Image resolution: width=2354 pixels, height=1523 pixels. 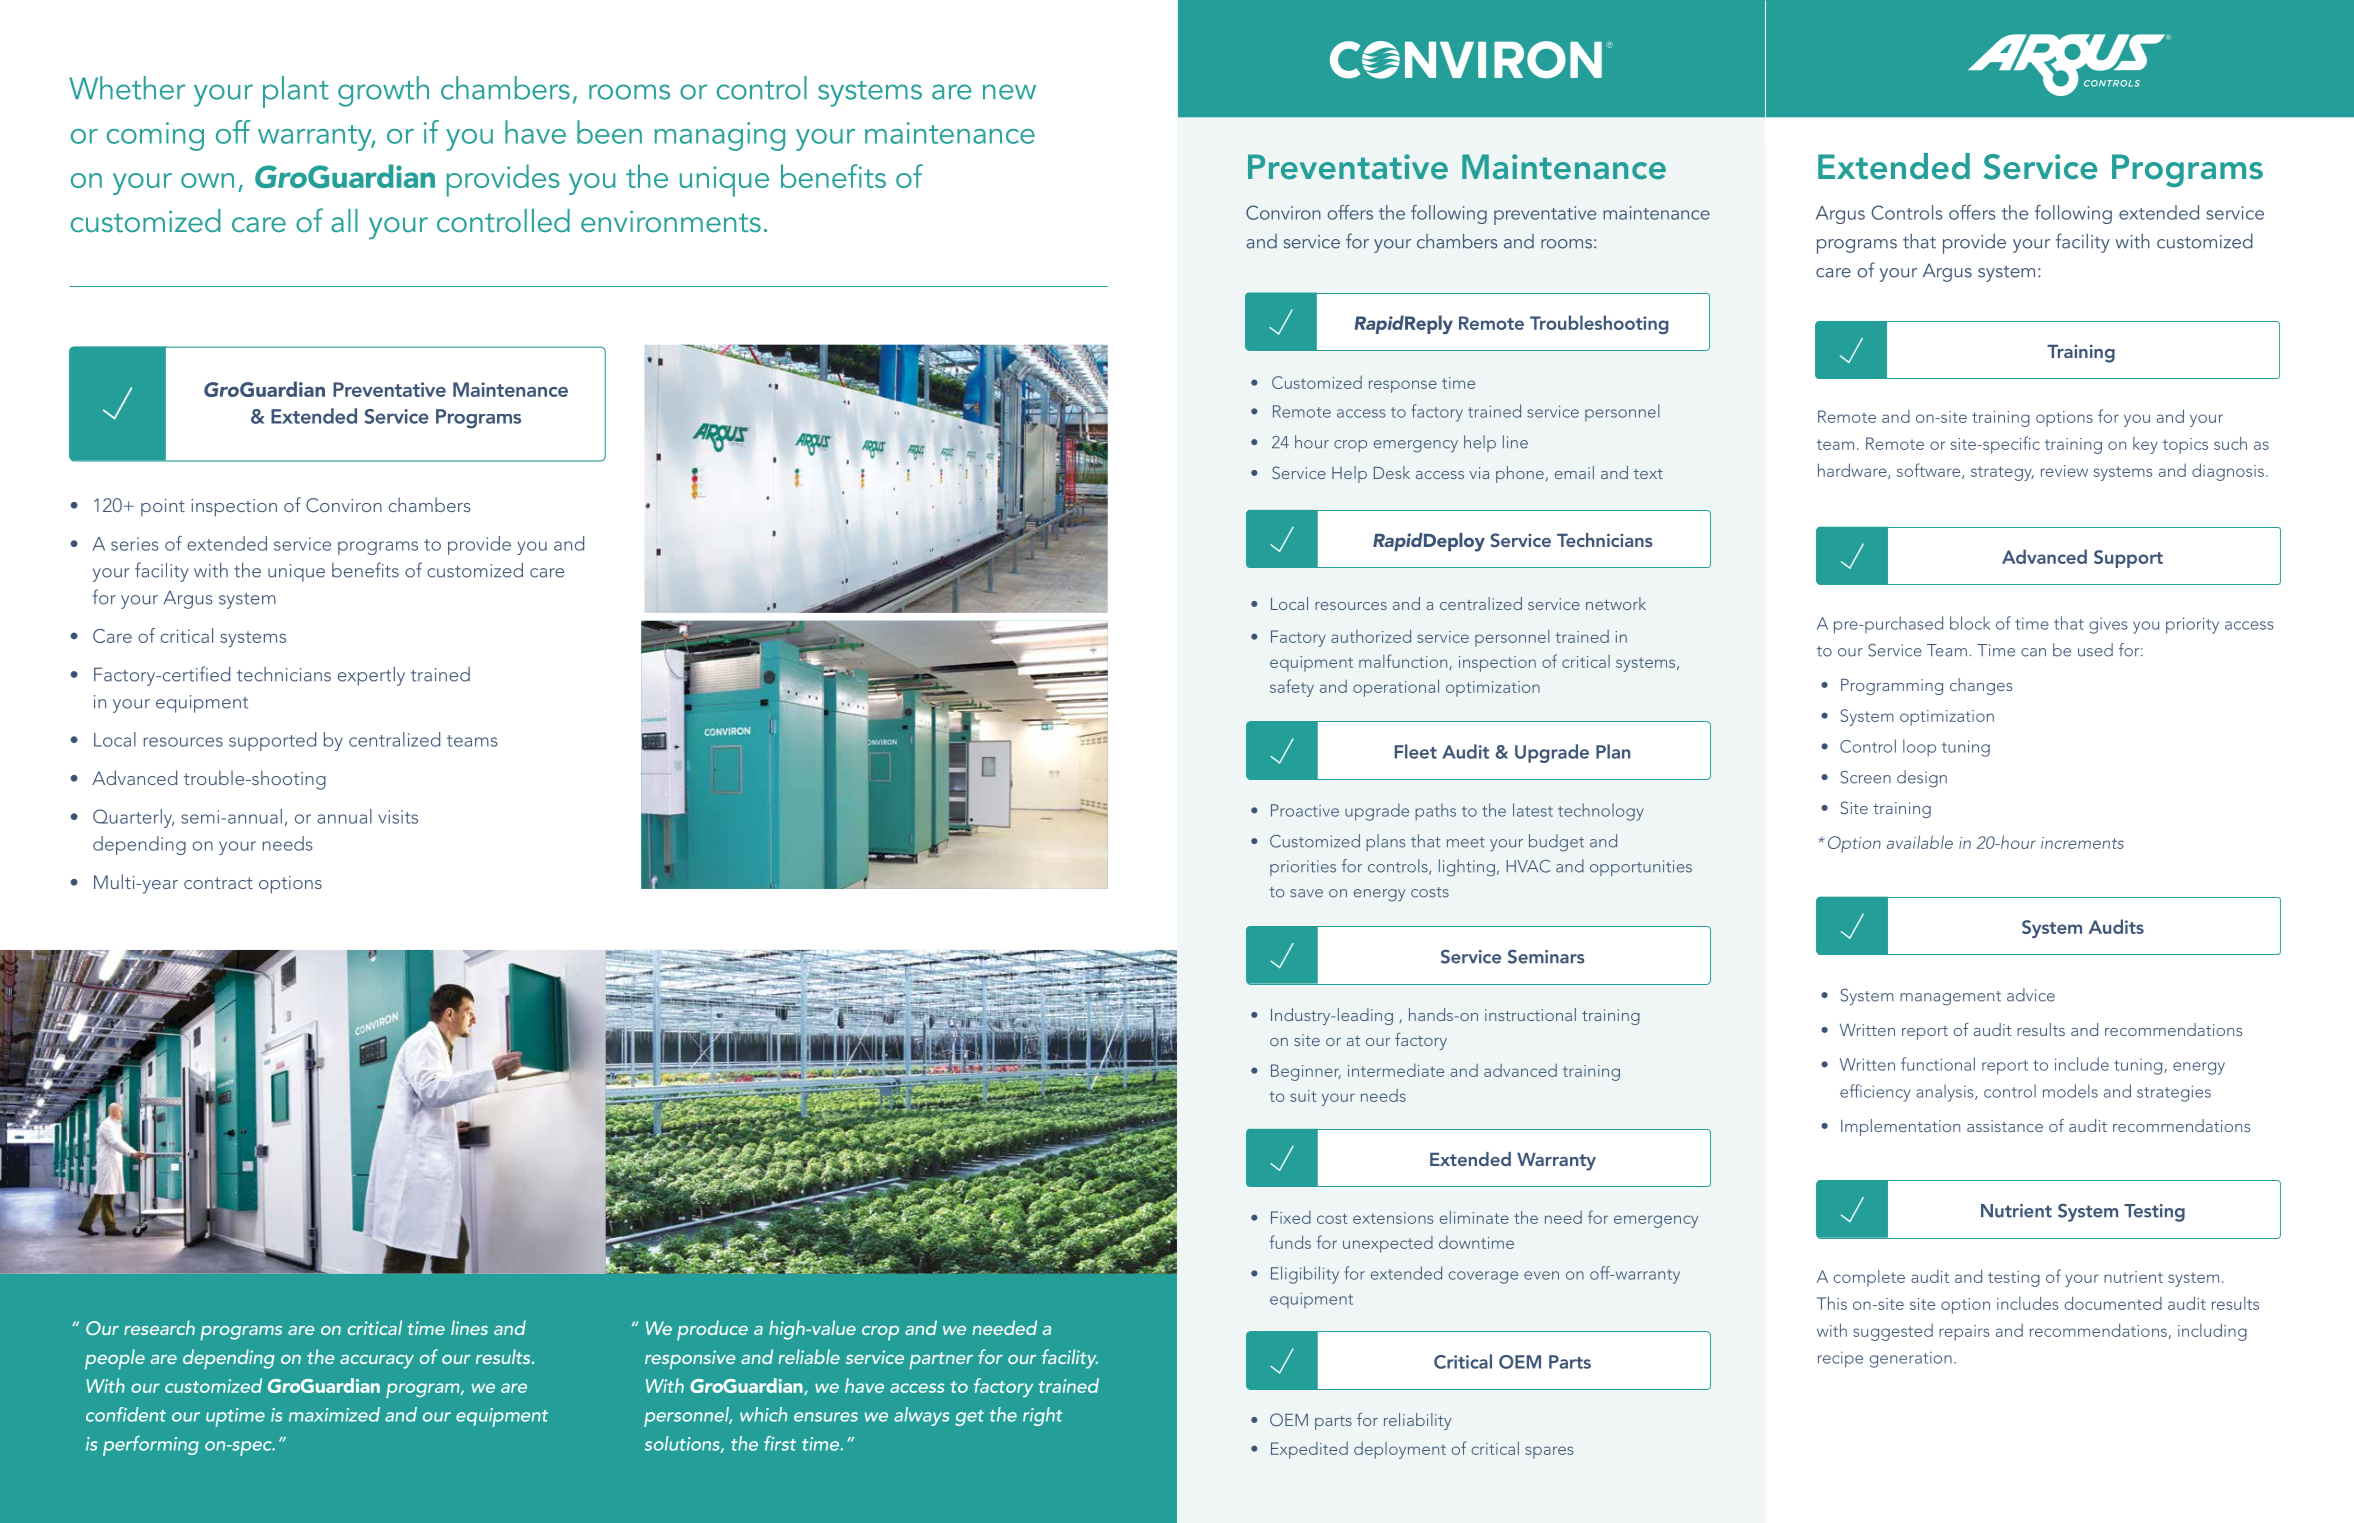 I want to click on maximized, so click(x=334, y=1414).
